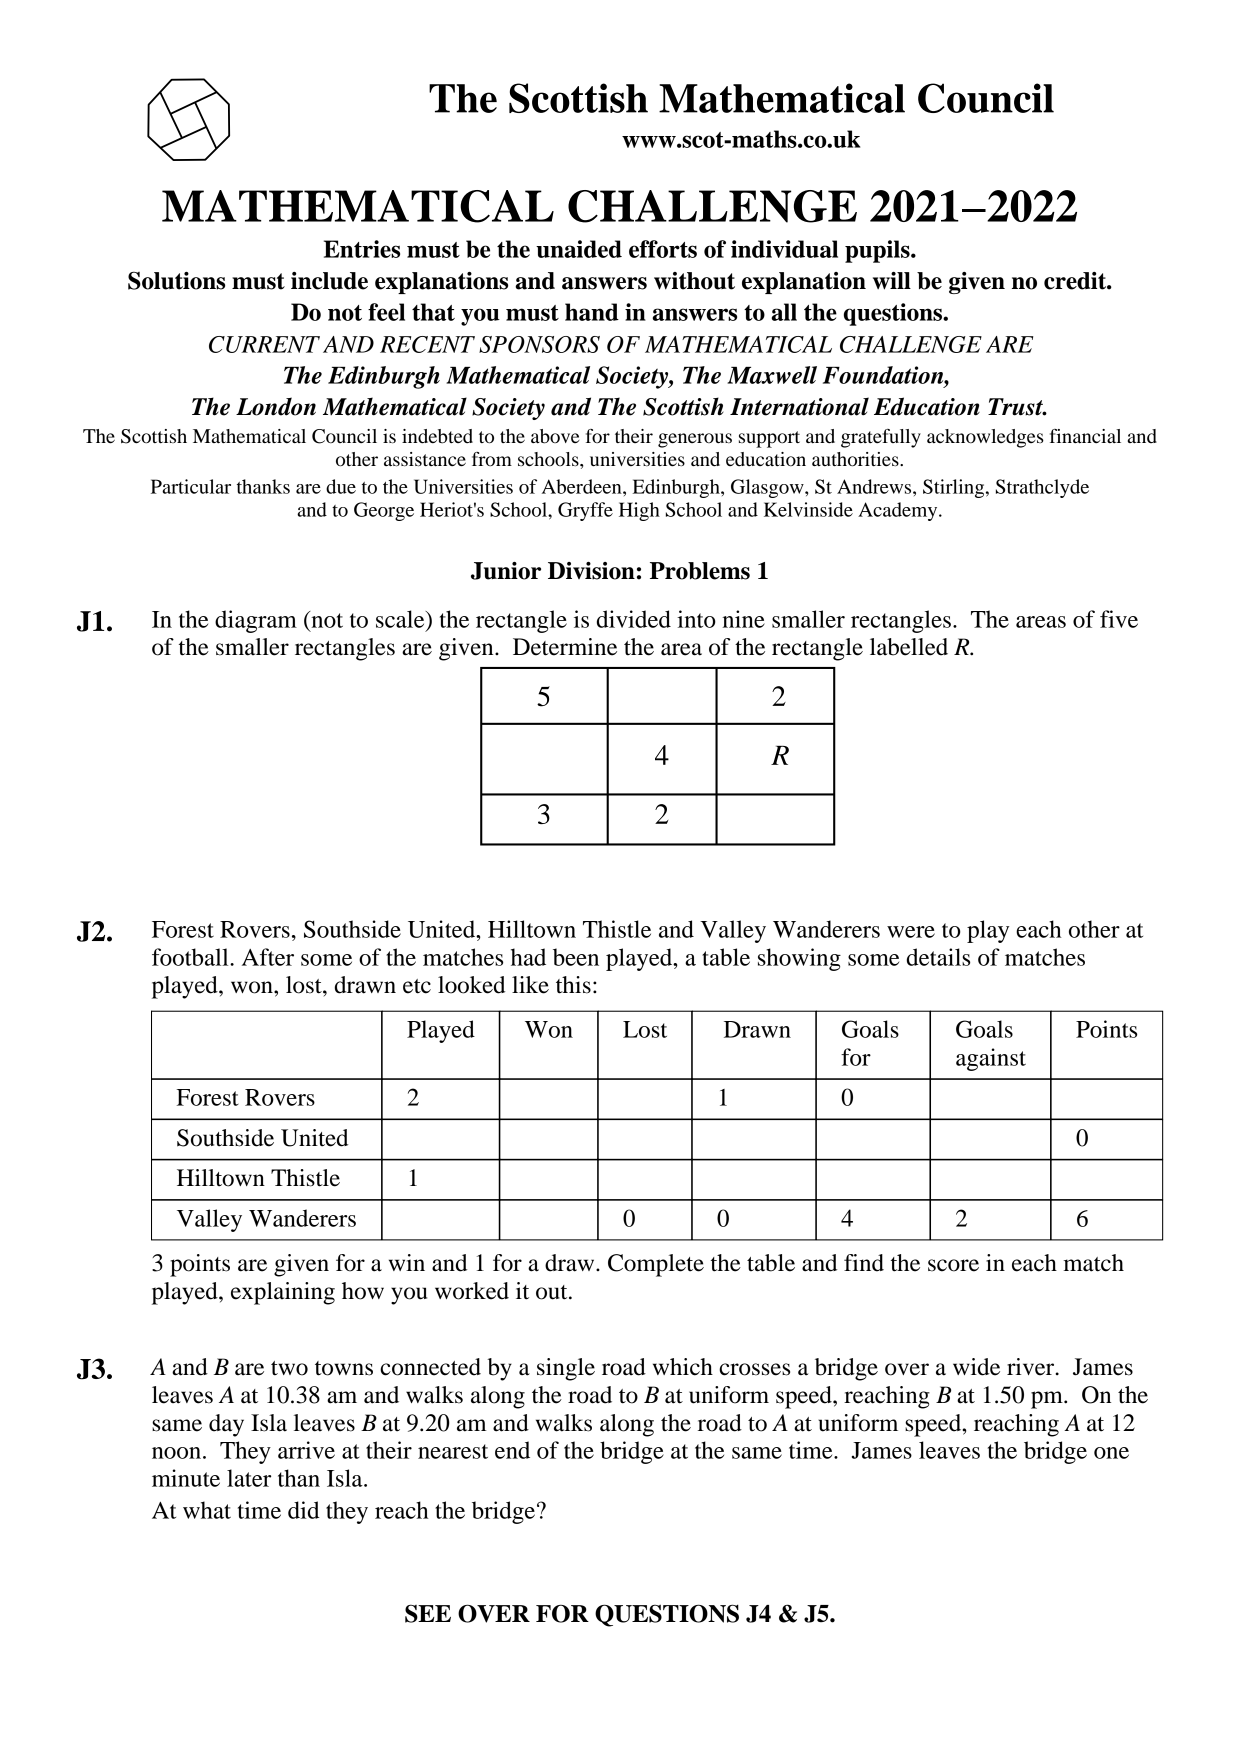  Describe the element at coordinates (694, 281) in the page. I see `without` at that location.
